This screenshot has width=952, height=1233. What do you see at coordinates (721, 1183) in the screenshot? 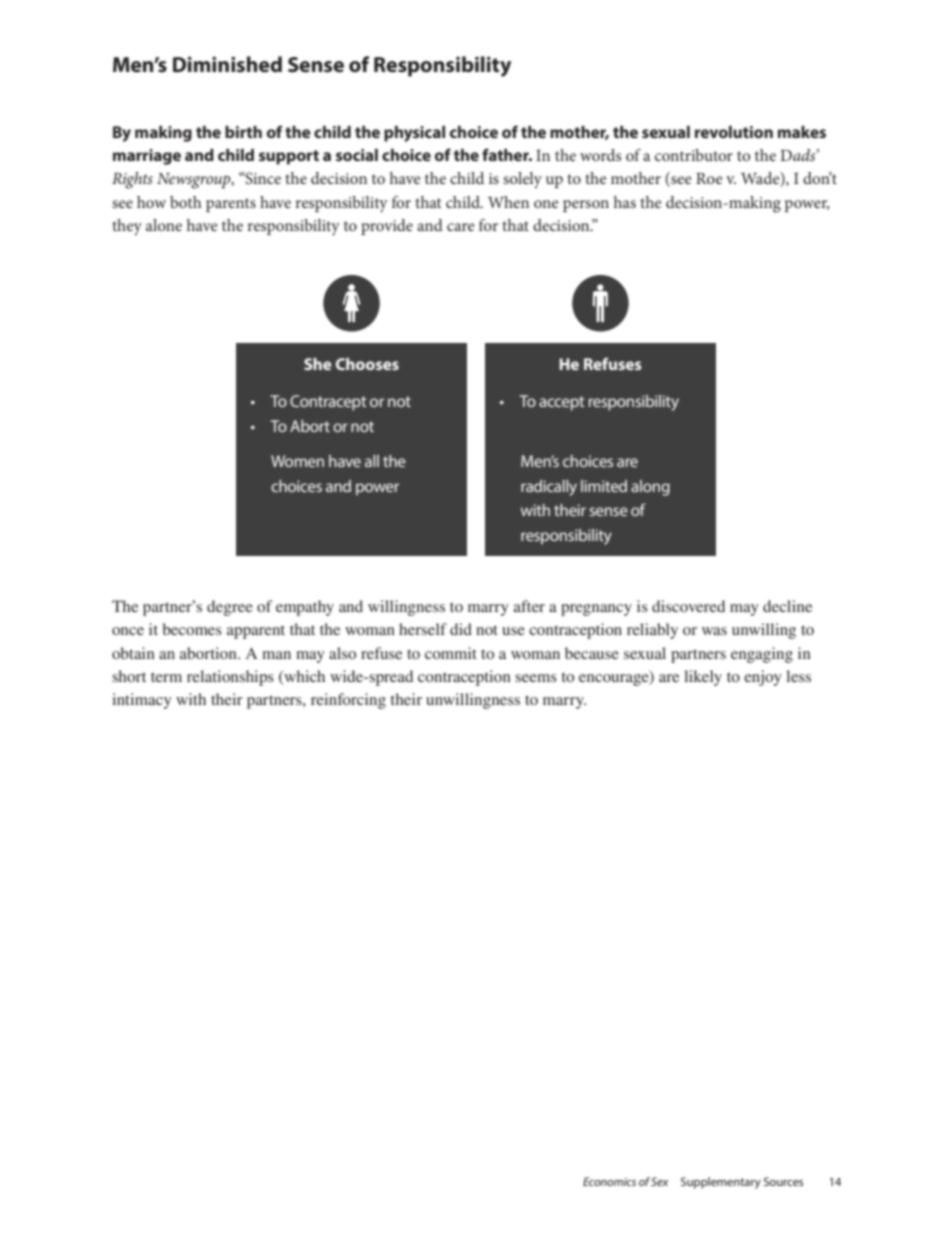
I see `Supplementary` at bounding box center [721, 1183].
